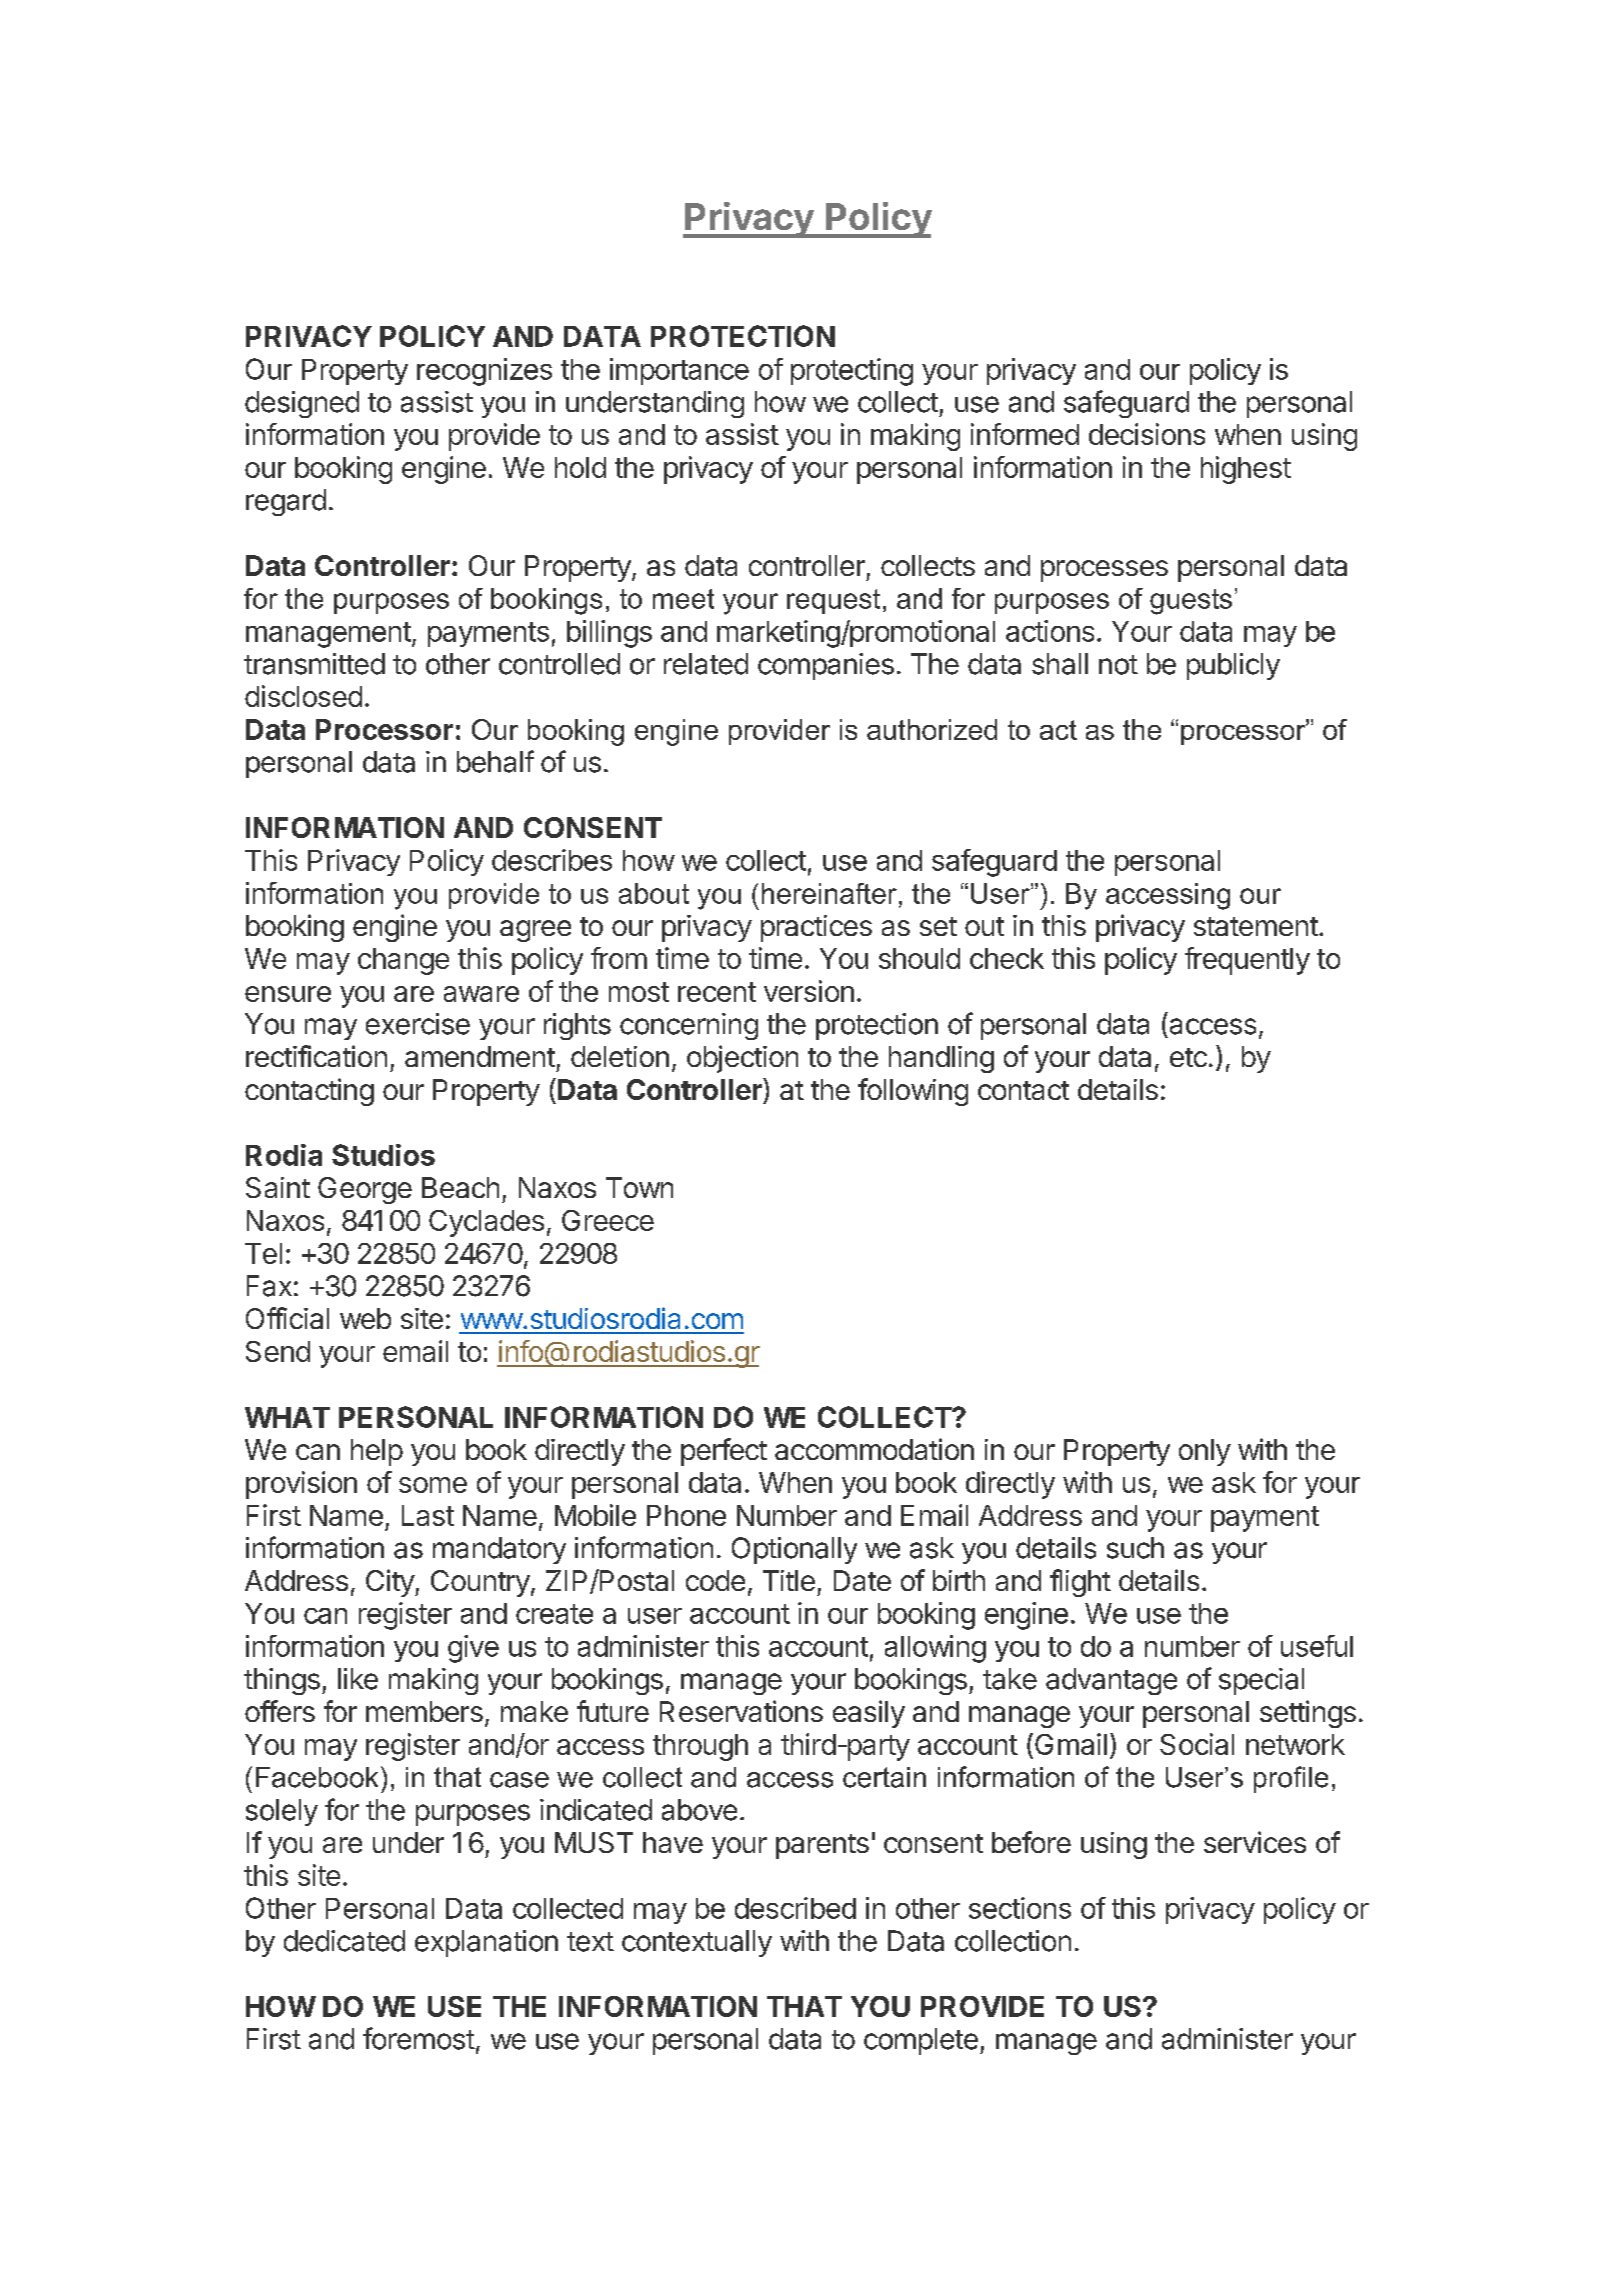  What do you see at coordinates (365, 1190) in the image?
I see `George` at bounding box center [365, 1190].
